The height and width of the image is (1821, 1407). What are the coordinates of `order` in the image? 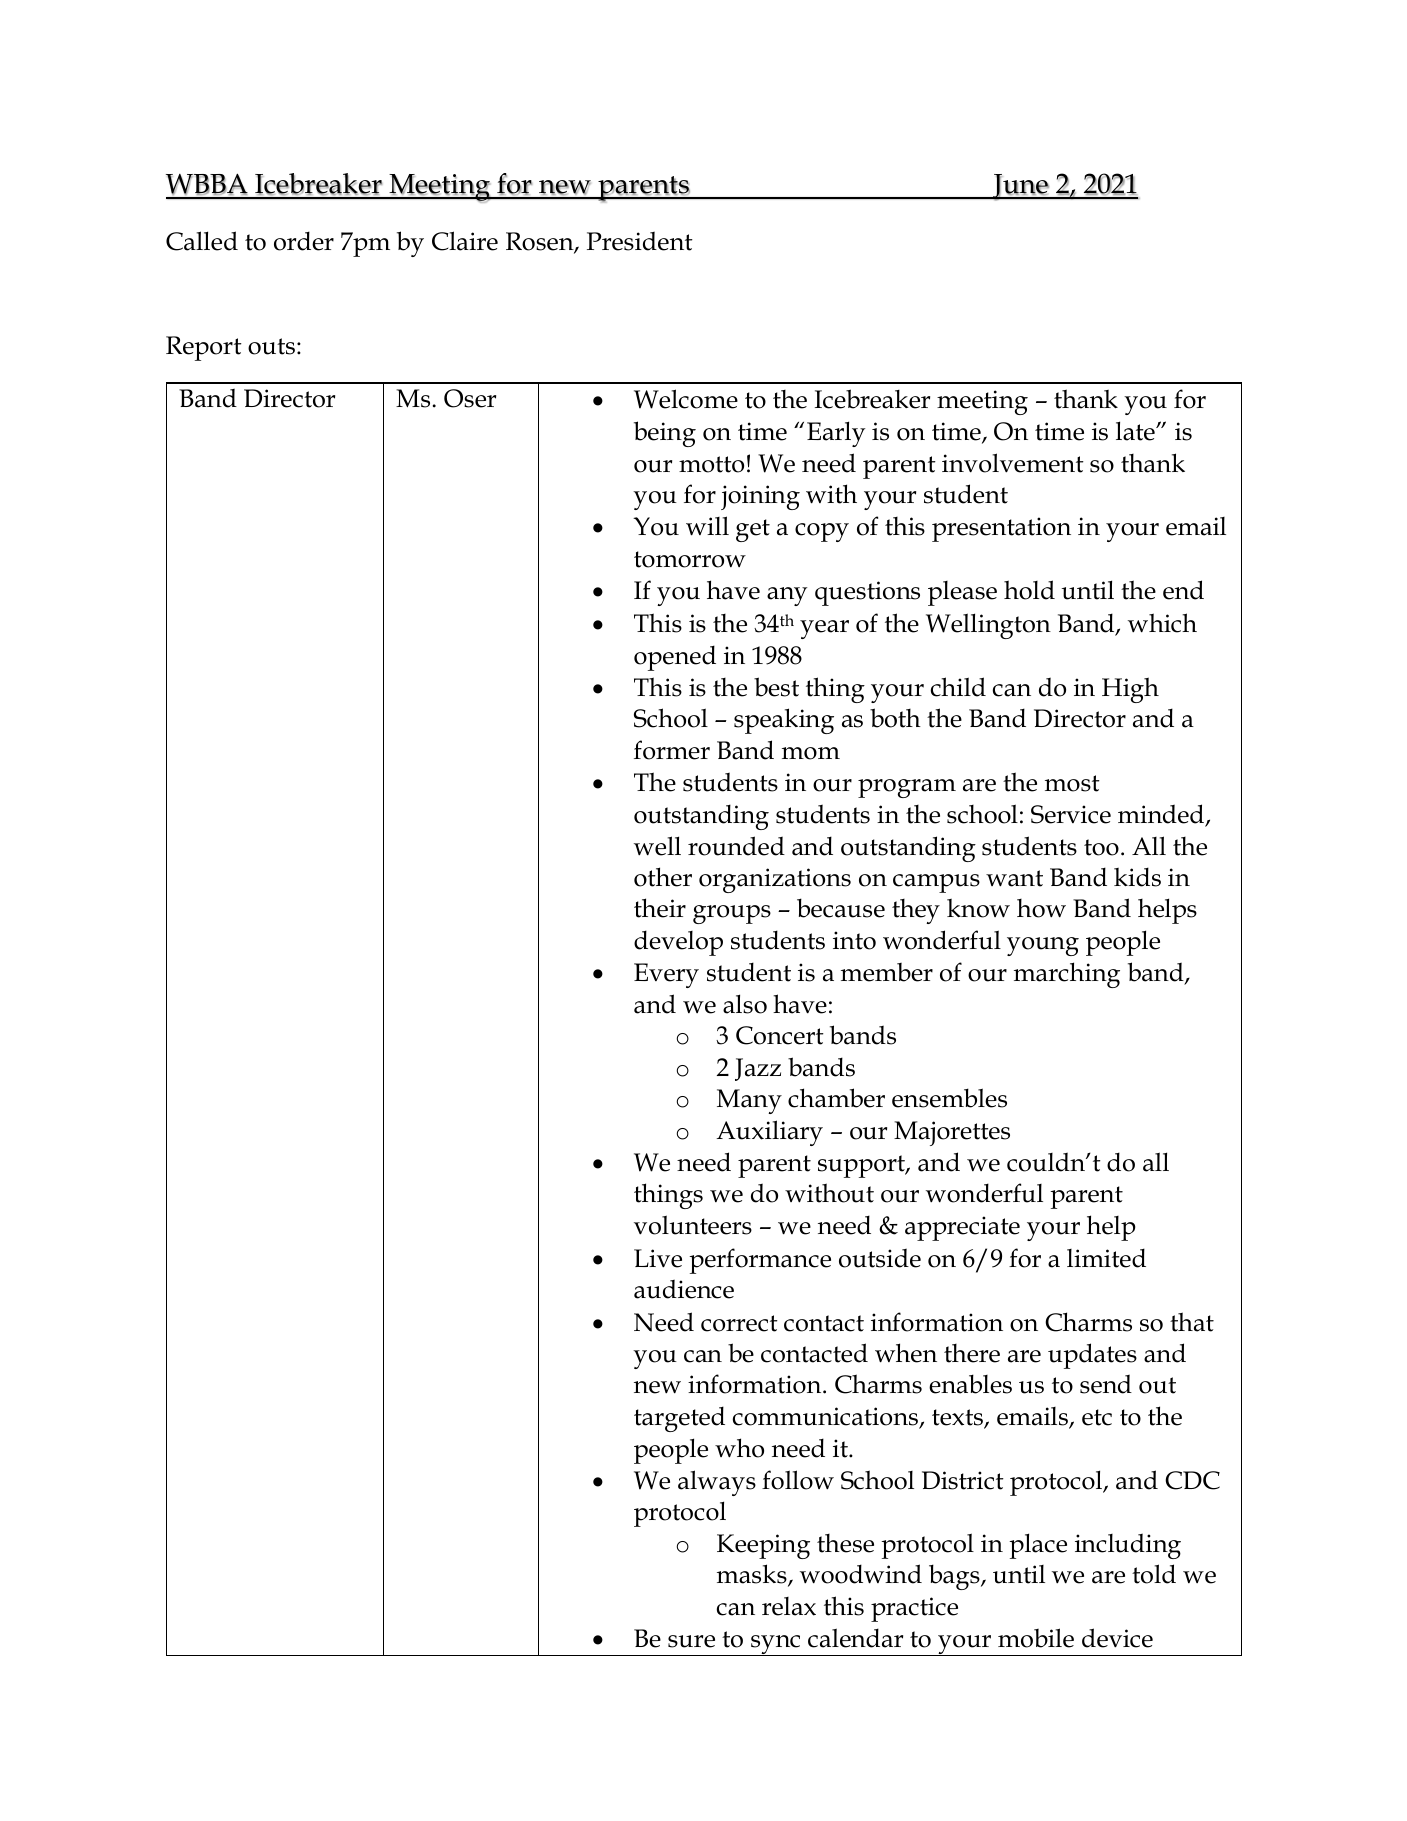 It's located at (304, 241).
